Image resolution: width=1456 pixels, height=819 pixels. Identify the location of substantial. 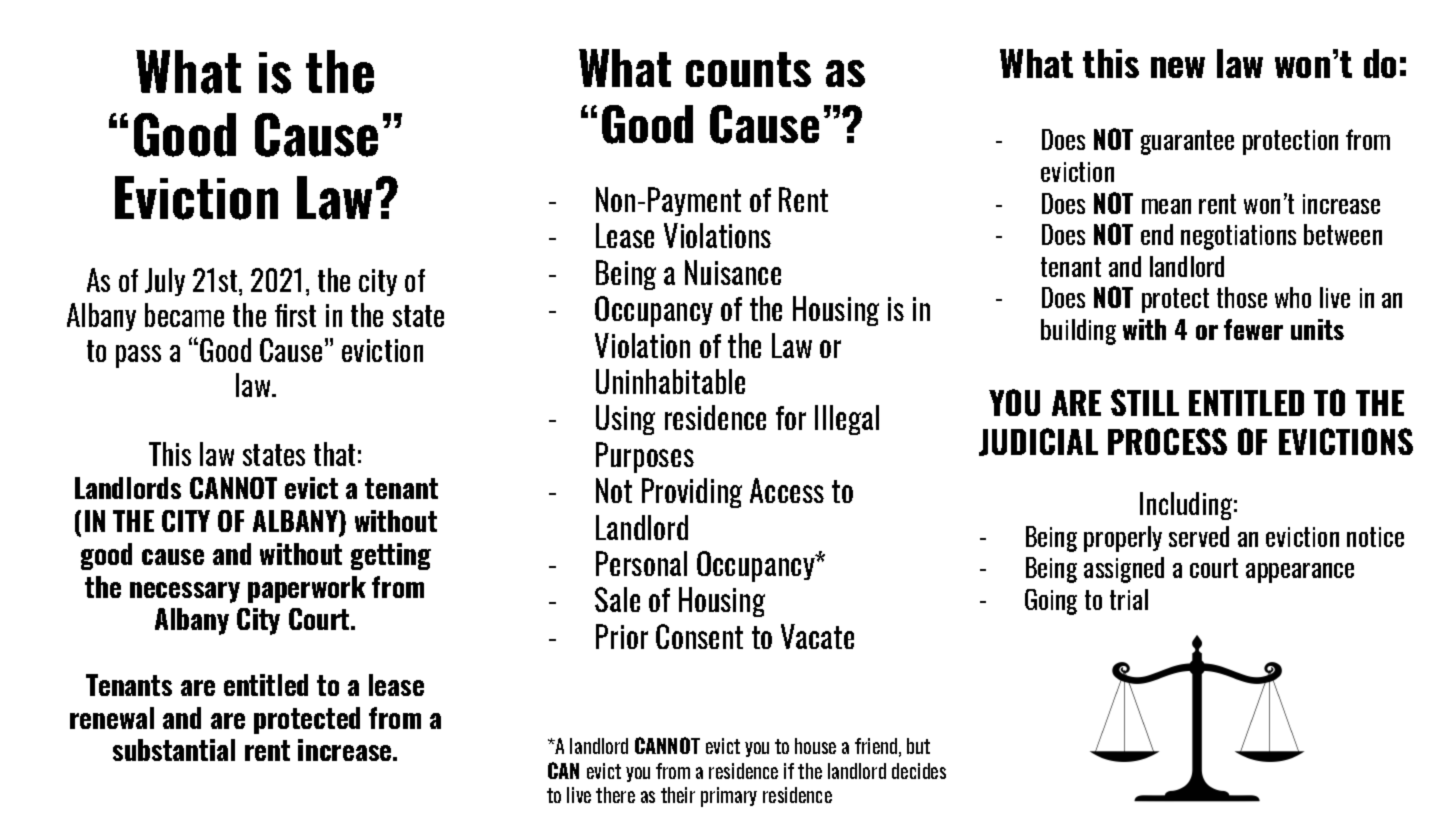
(174, 750).
